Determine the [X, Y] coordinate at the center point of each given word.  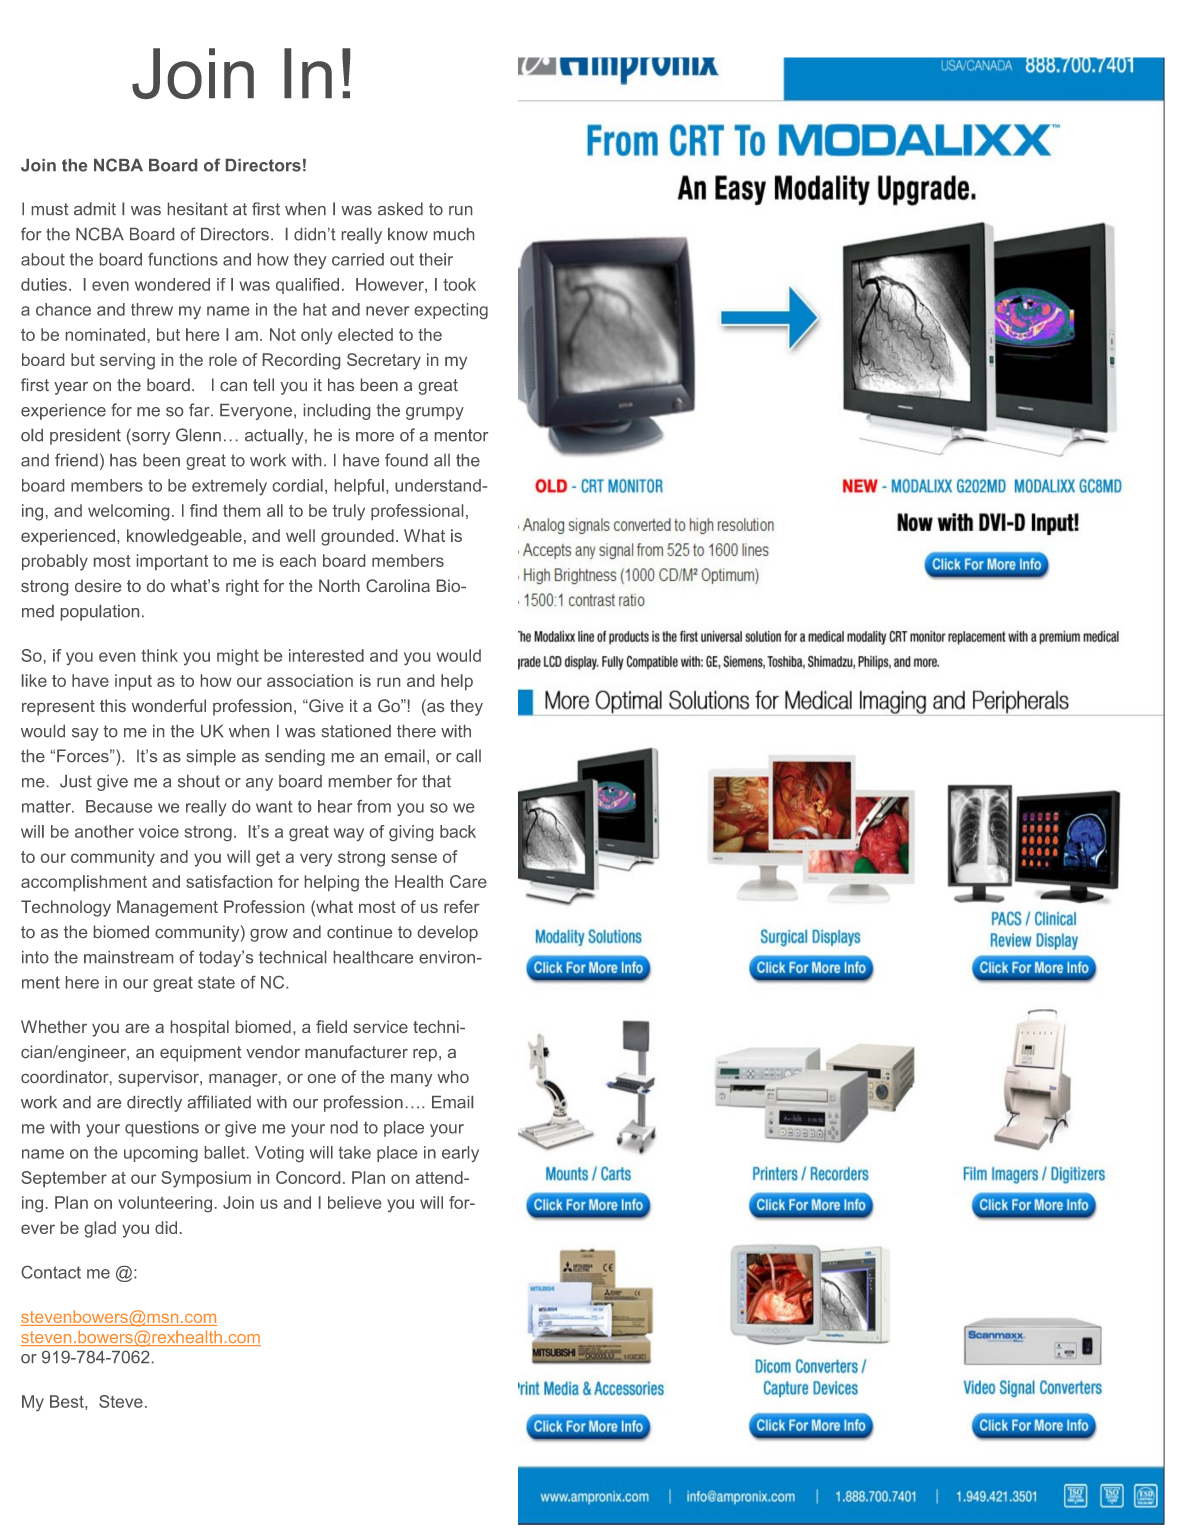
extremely [229, 487]
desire [98, 585]
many [411, 1080]
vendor [273, 1051]
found [406, 460]
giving [411, 833]
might [238, 657]
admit [95, 208]
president [85, 437]
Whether [54, 1026]
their [436, 259]
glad [100, 1229]
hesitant [198, 208]
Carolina [398, 585]
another [104, 831]
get [268, 859]
